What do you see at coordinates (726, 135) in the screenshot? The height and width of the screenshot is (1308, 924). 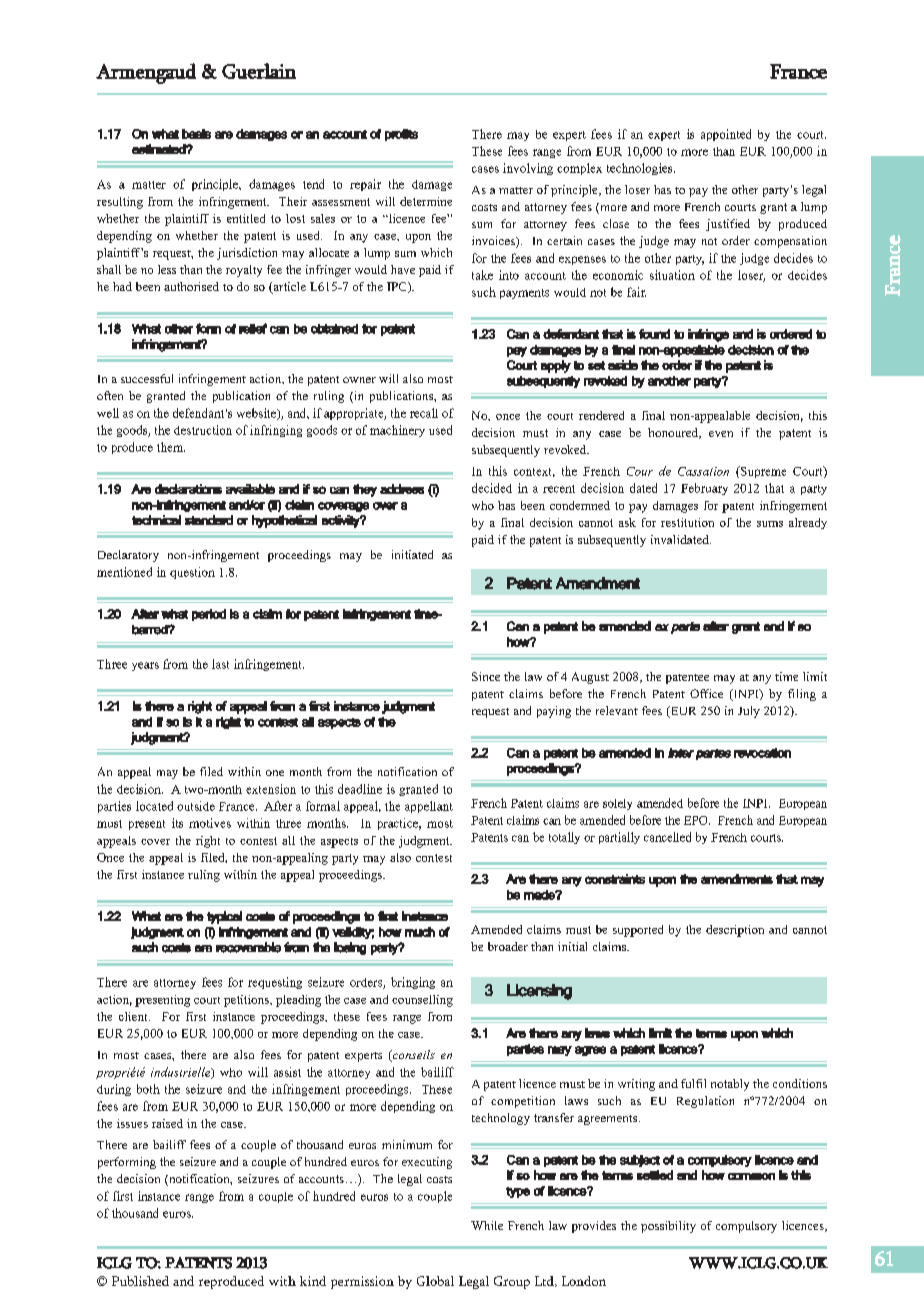 I see `appointed` at bounding box center [726, 135].
